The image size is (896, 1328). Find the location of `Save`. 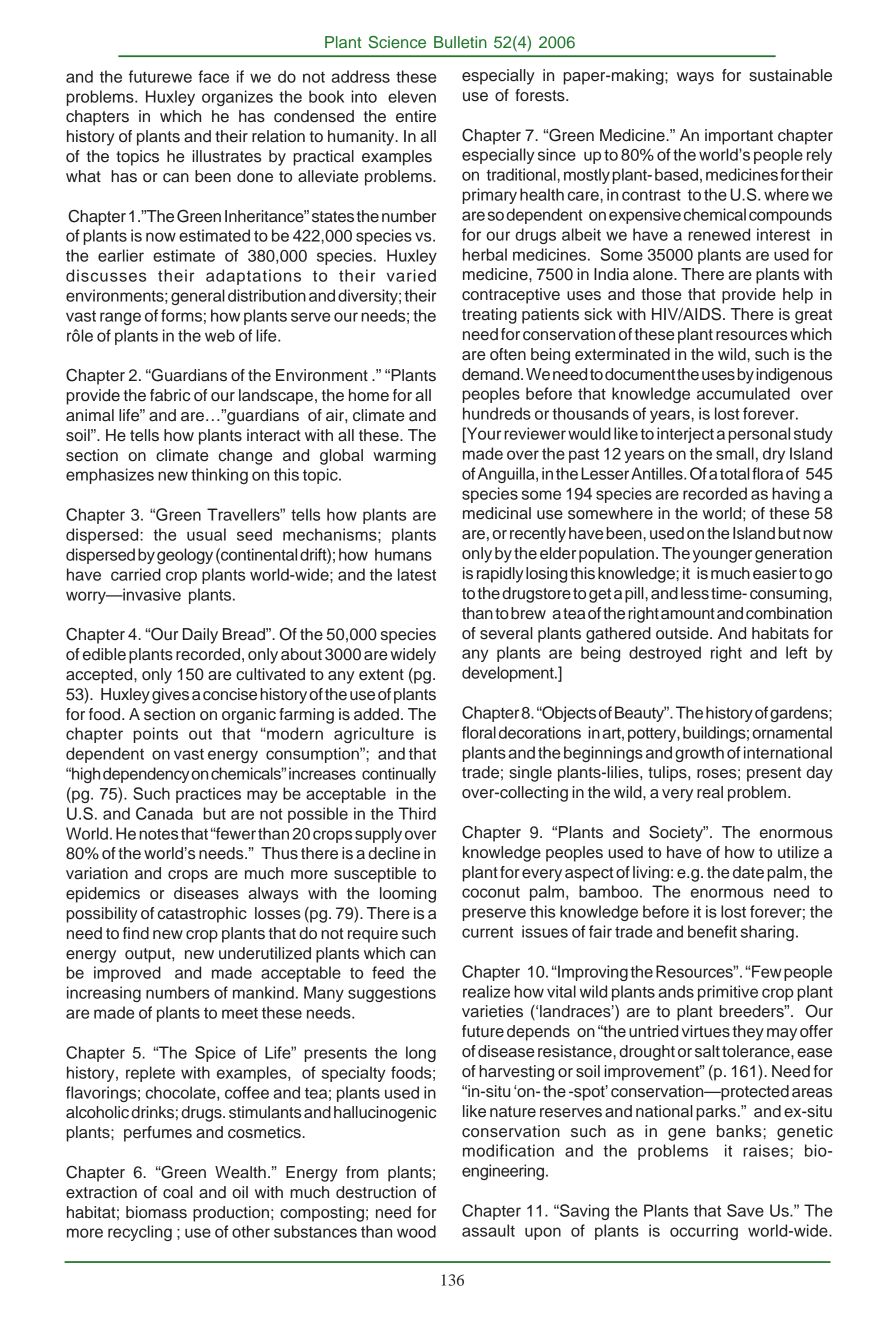

Save is located at coordinates (745, 1210).
